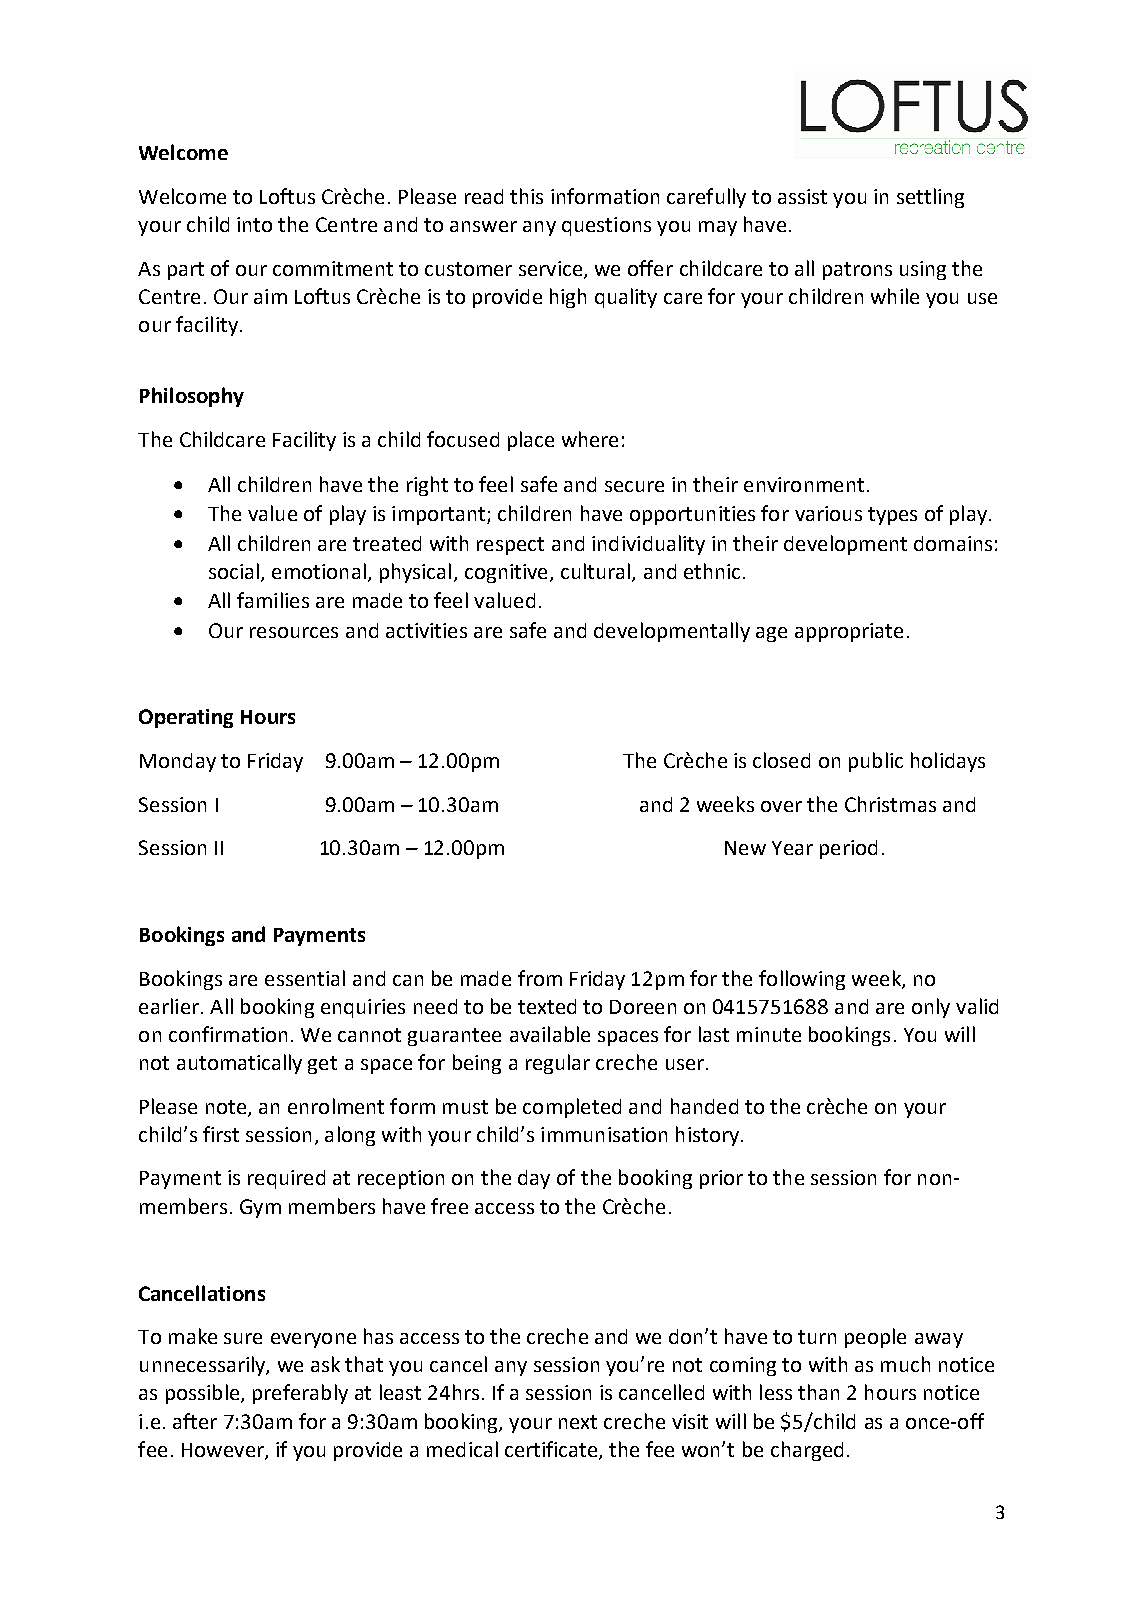  I want to click on only, so click(931, 1008).
